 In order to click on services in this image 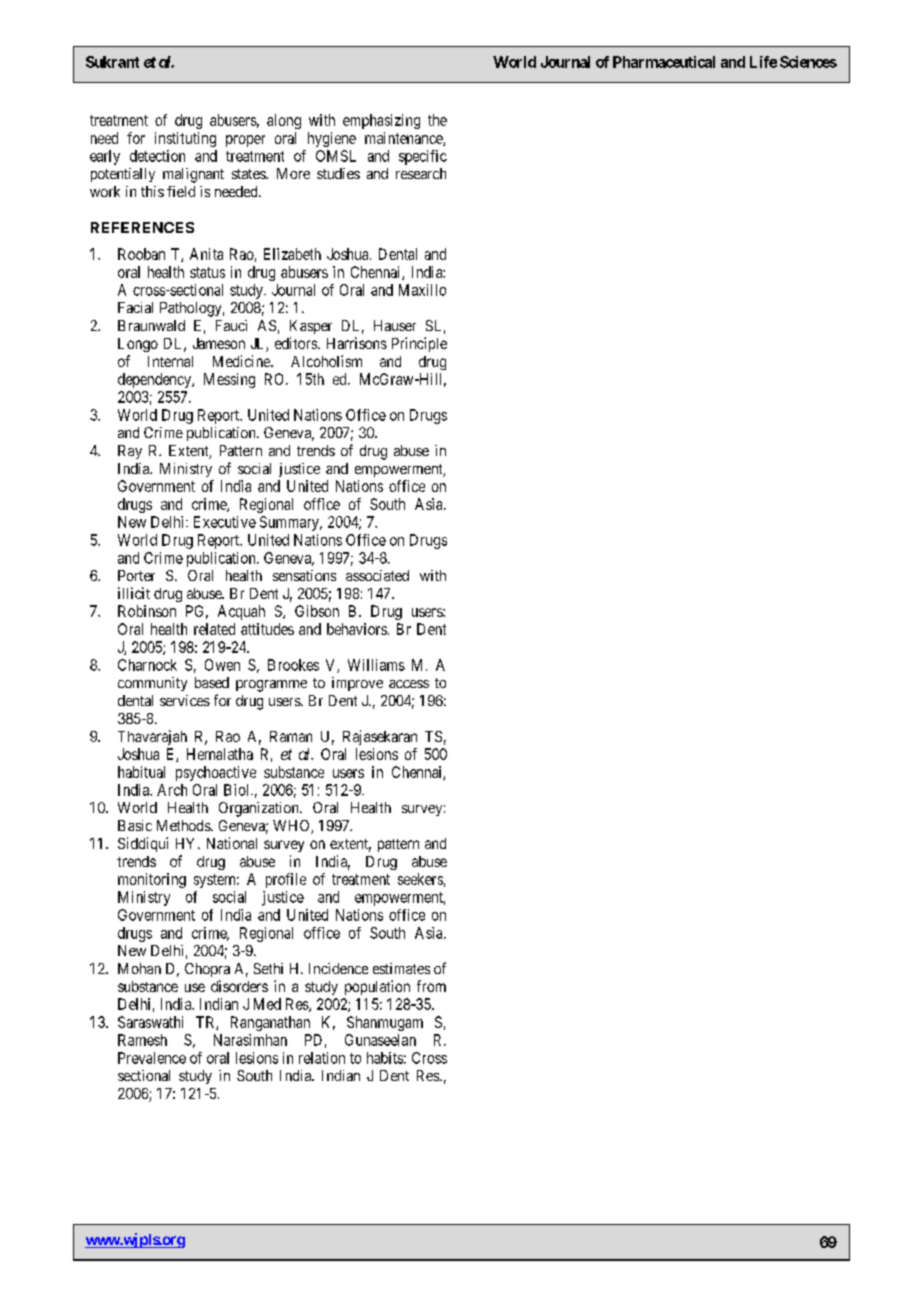, I will do `click(185, 700)`.
